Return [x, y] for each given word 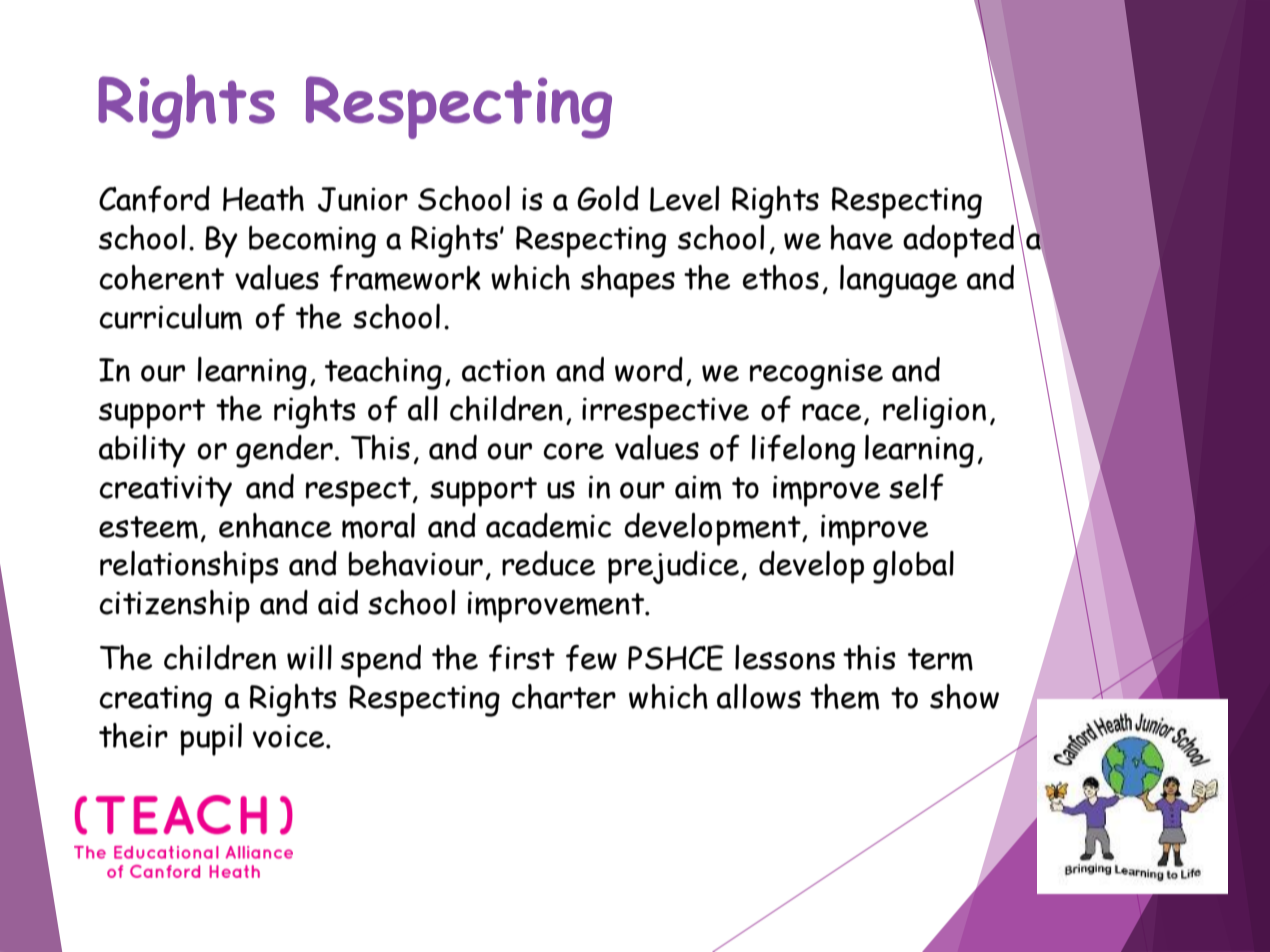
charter [564, 696]
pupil [211, 739]
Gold [608, 198]
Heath [263, 198]
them [844, 697]
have [861, 237]
